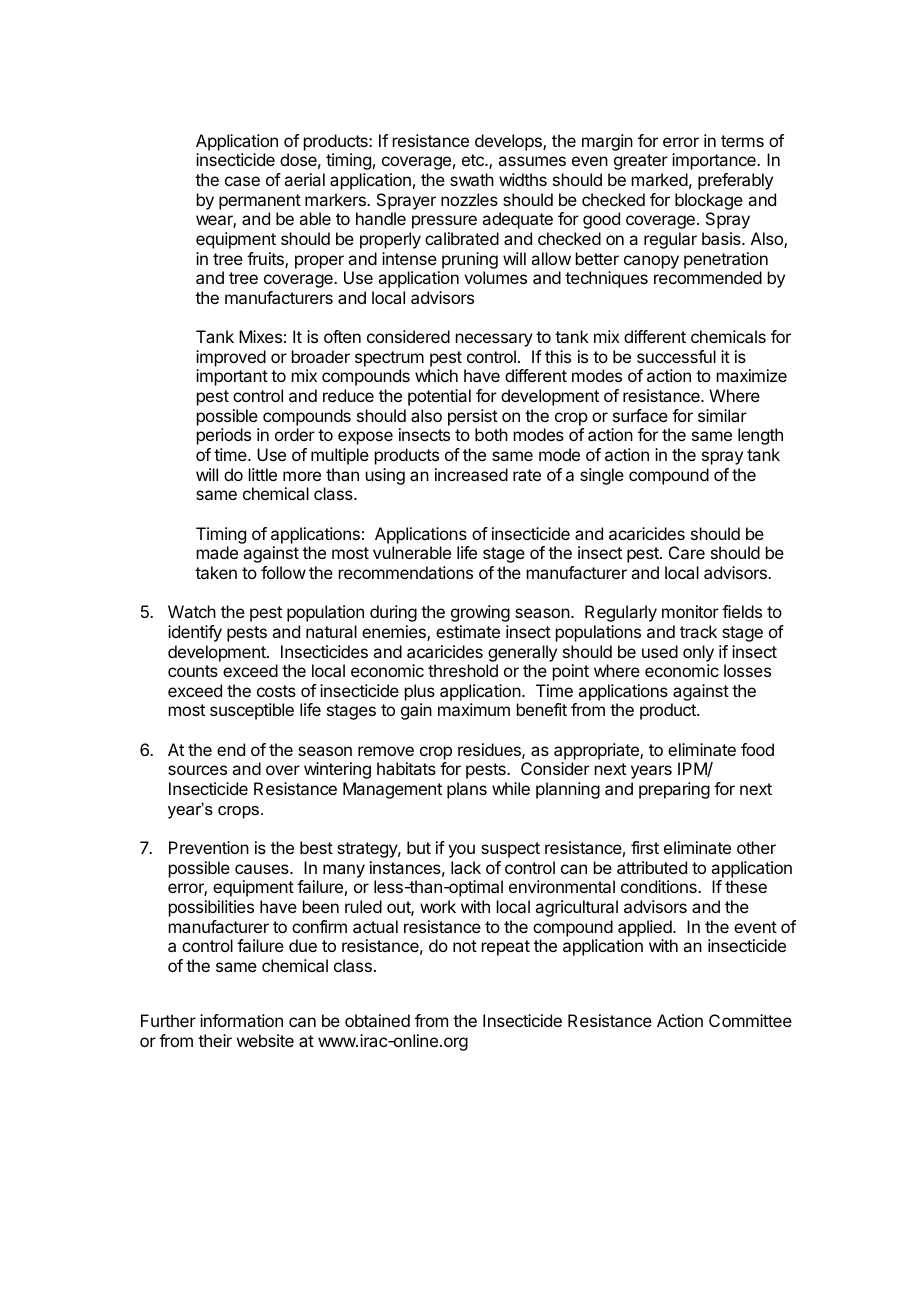 Image resolution: width=924 pixels, height=1307 pixels. I want to click on etc, so click(474, 160).
